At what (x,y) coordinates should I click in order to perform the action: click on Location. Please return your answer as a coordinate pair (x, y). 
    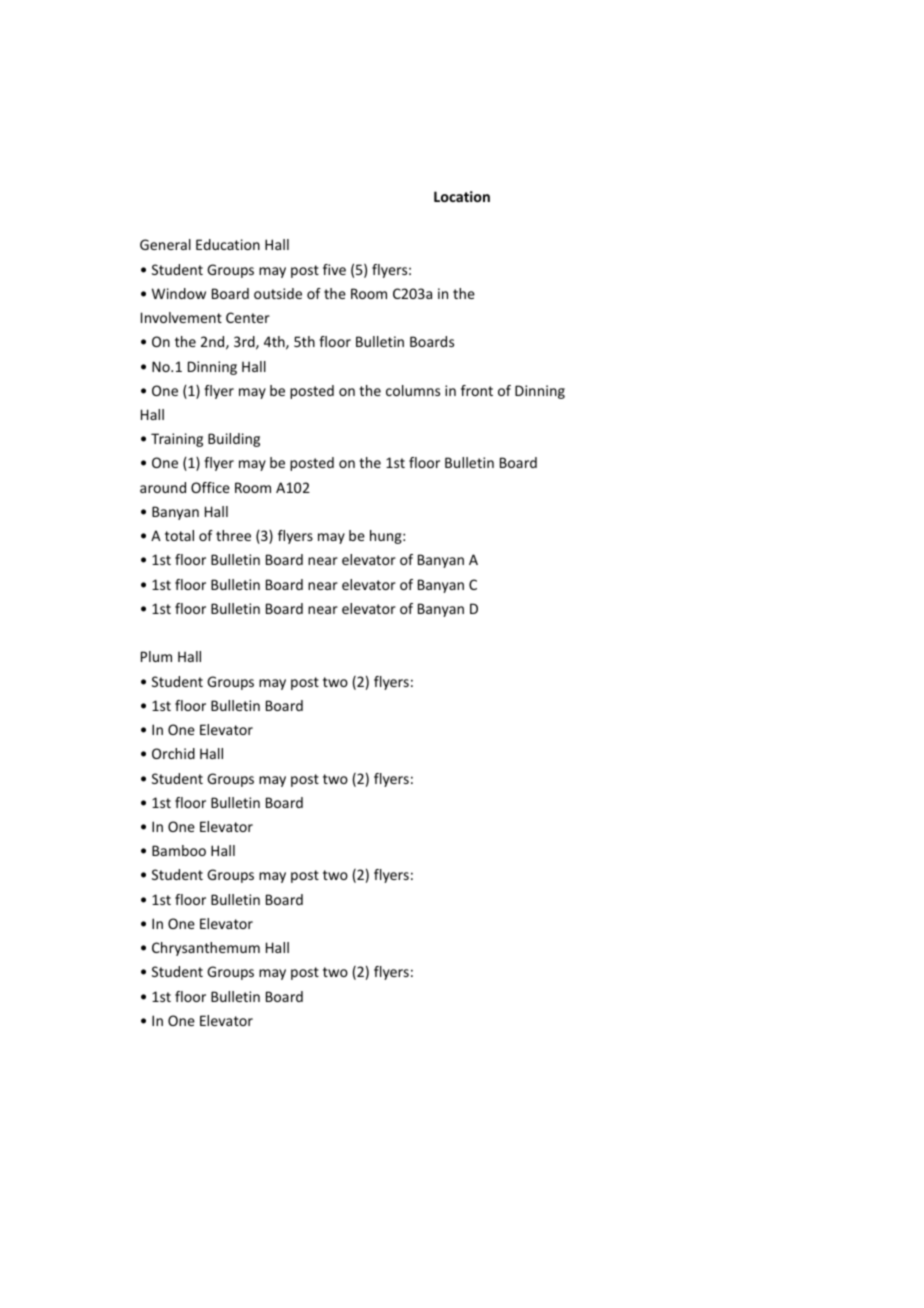
    Looking at the image, I should click on (462, 196).
